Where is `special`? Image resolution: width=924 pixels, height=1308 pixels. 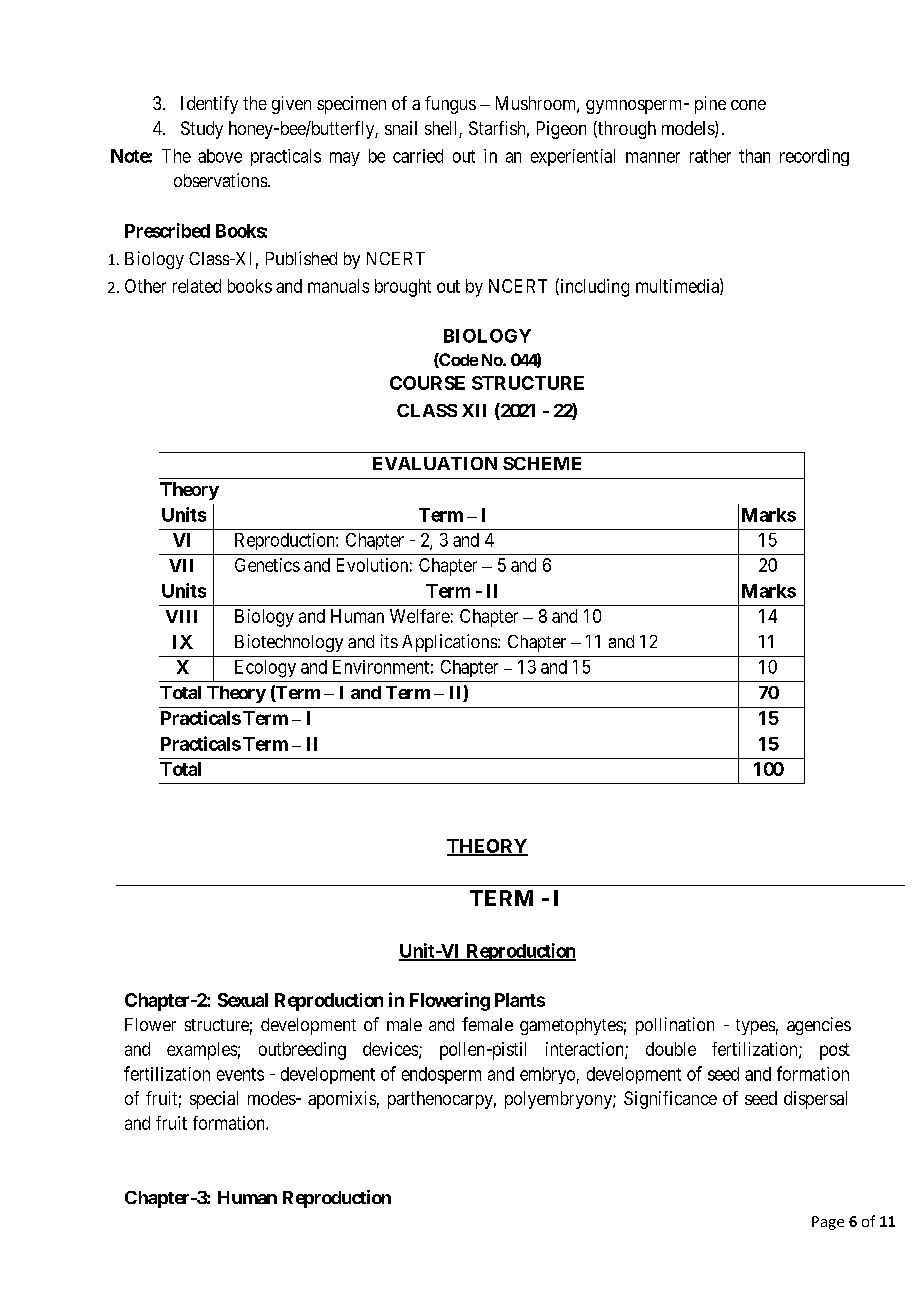
special is located at coordinates (214, 1100).
